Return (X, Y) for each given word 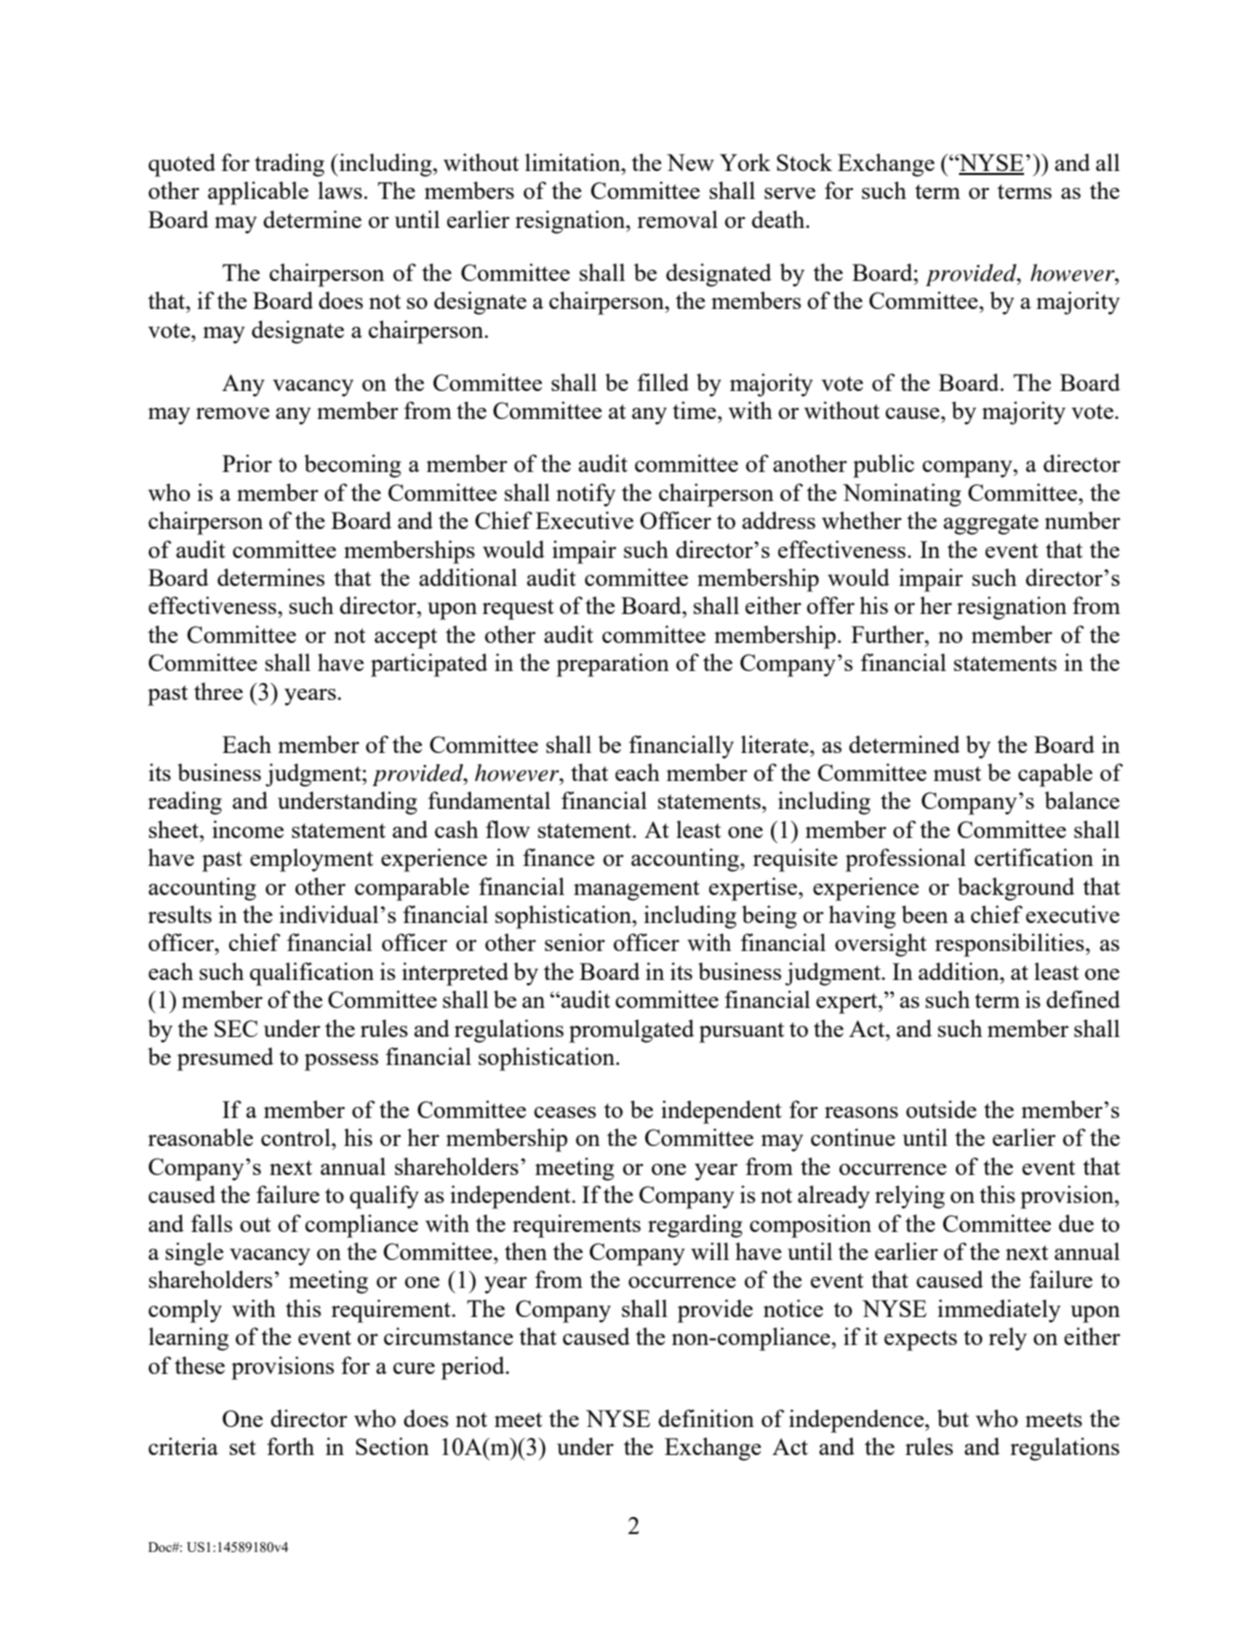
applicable (258, 193)
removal (677, 219)
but (953, 1418)
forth (290, 1446)
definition (706, 1418)
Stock (804, 162)
